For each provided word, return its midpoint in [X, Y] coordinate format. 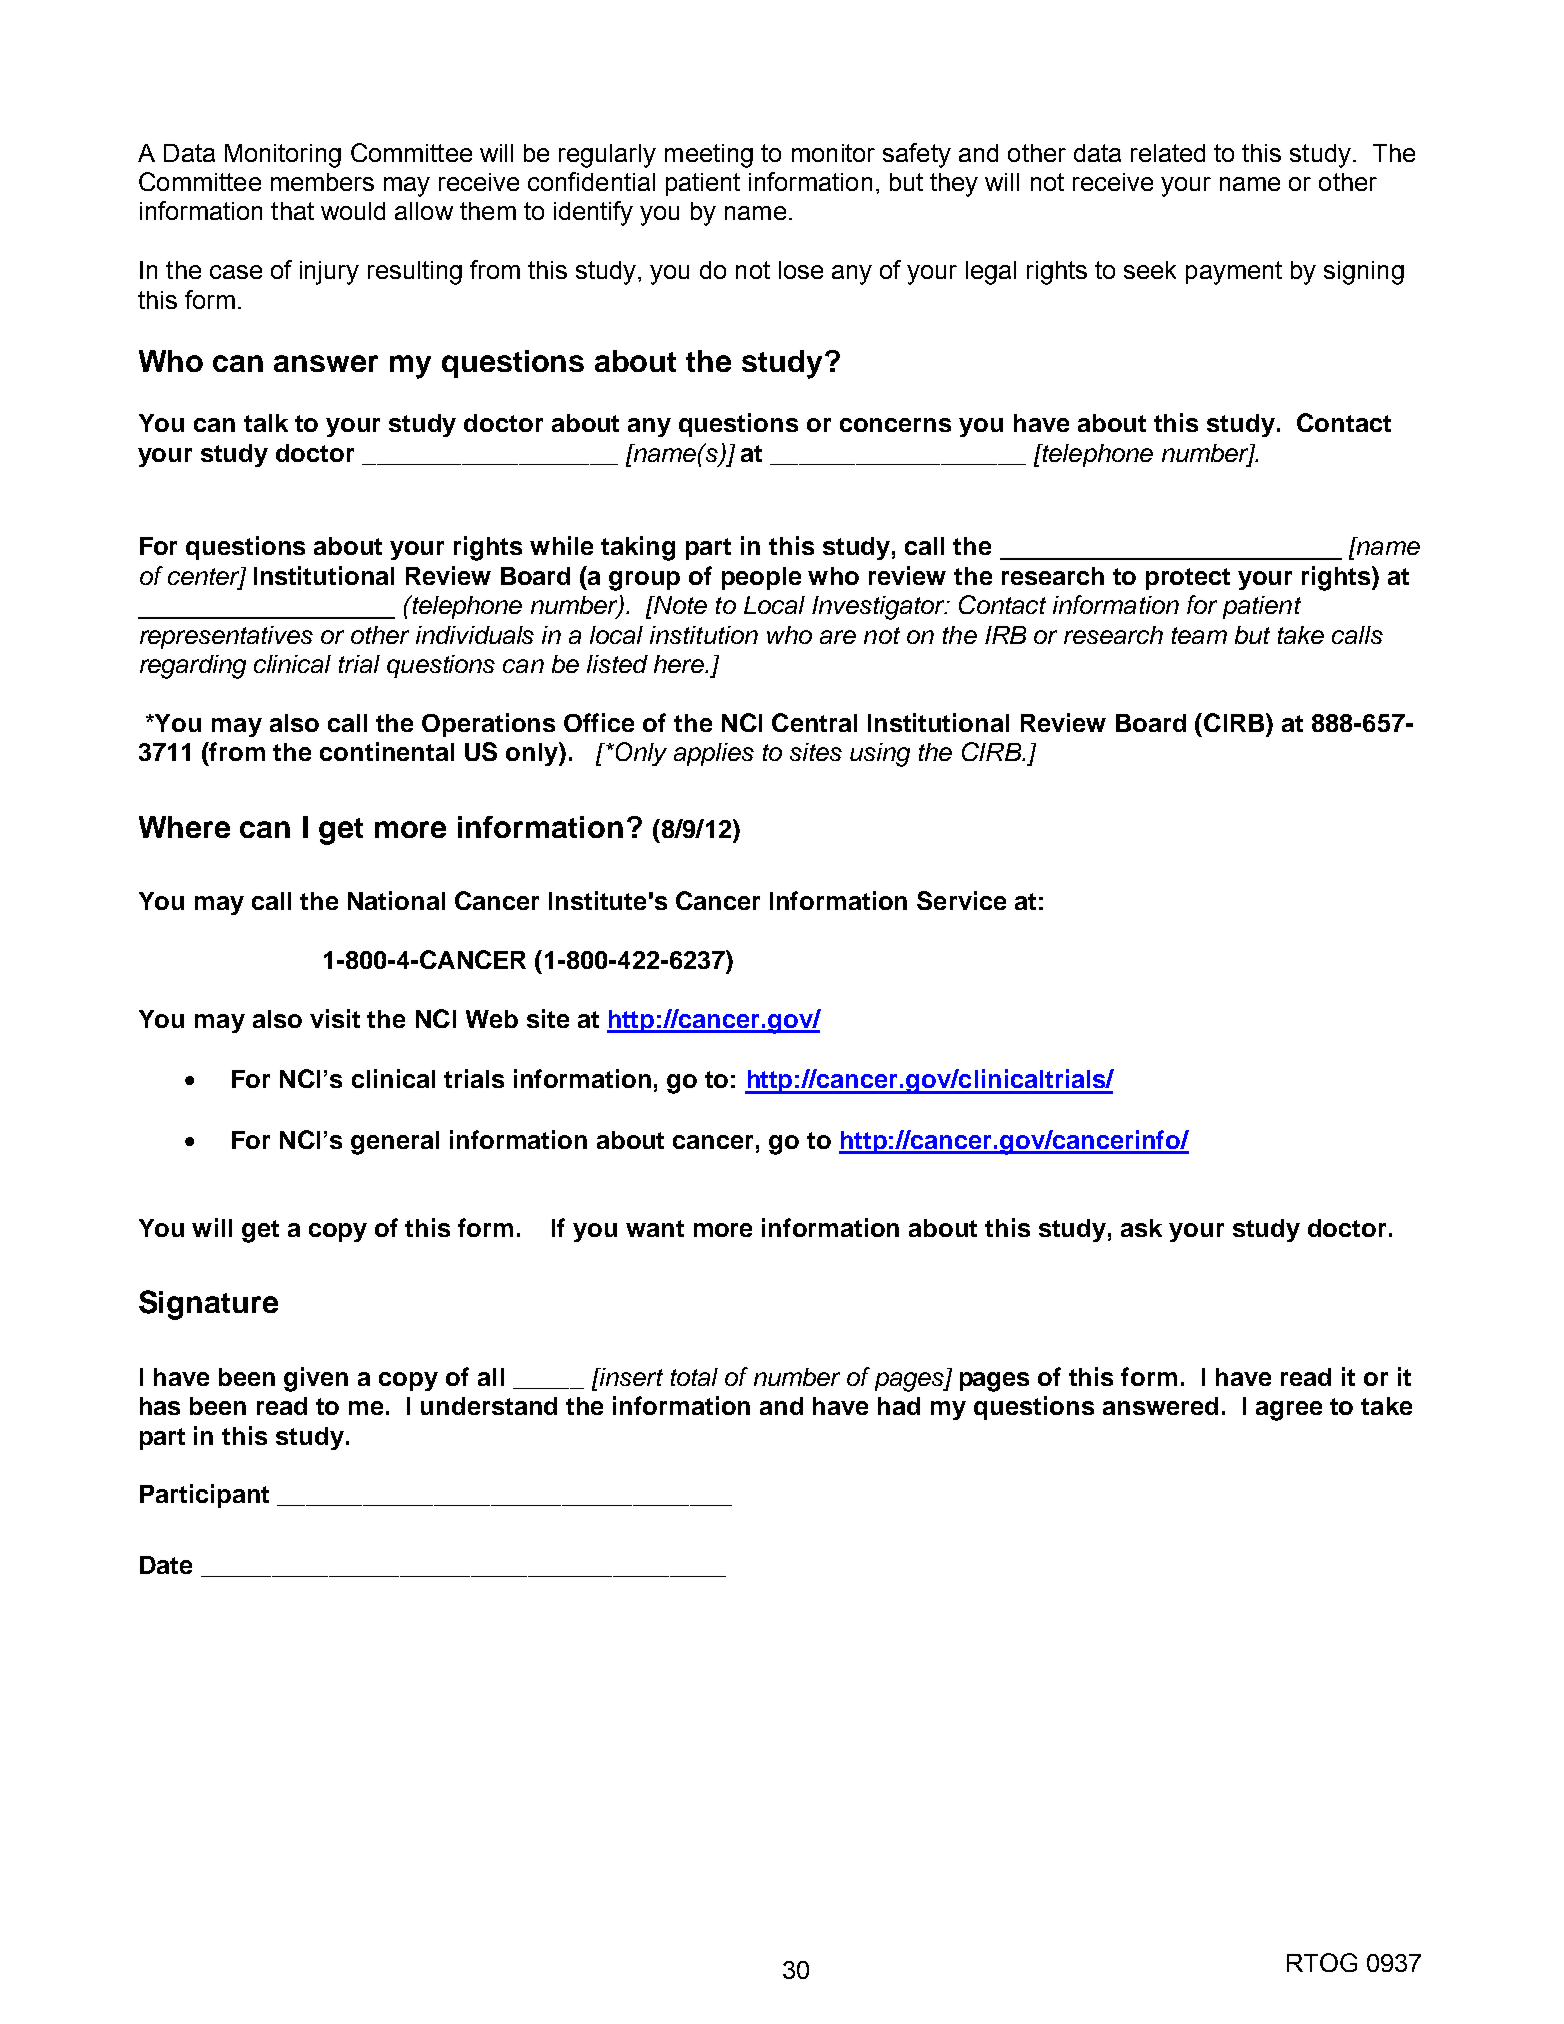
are [838, 637]
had [899, 1406]
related [1168, 153]
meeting [709, 156]
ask [1141, 1228]
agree [1289, 1411]
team [1199, 635]
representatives [226, 637]
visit [335, 1018]
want [655, 1228]
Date [166, 1565]
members [322, 182]
